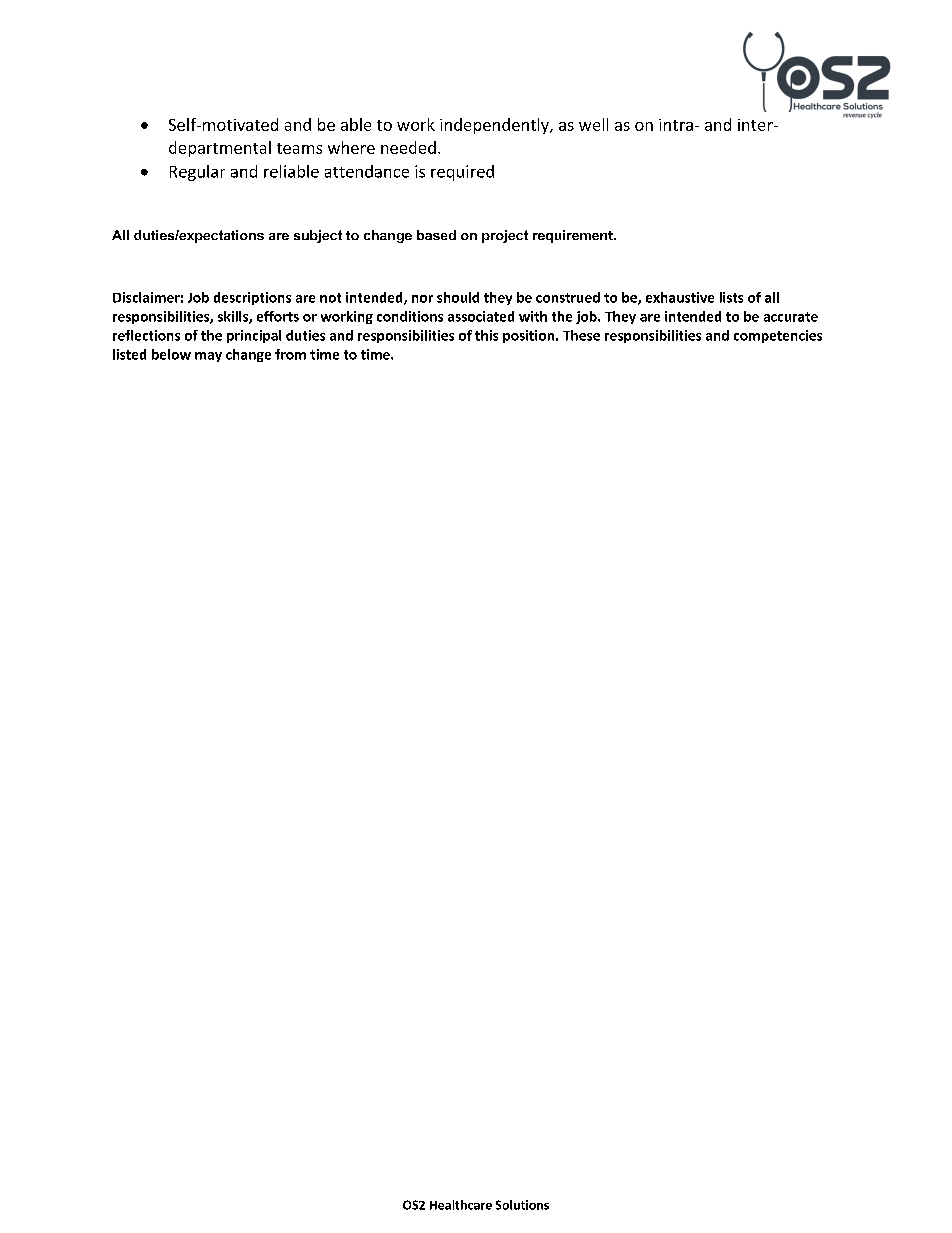  What do you see at coordinates (290, 354) in the document?
I see `from` at bounding box center [290, 354].
